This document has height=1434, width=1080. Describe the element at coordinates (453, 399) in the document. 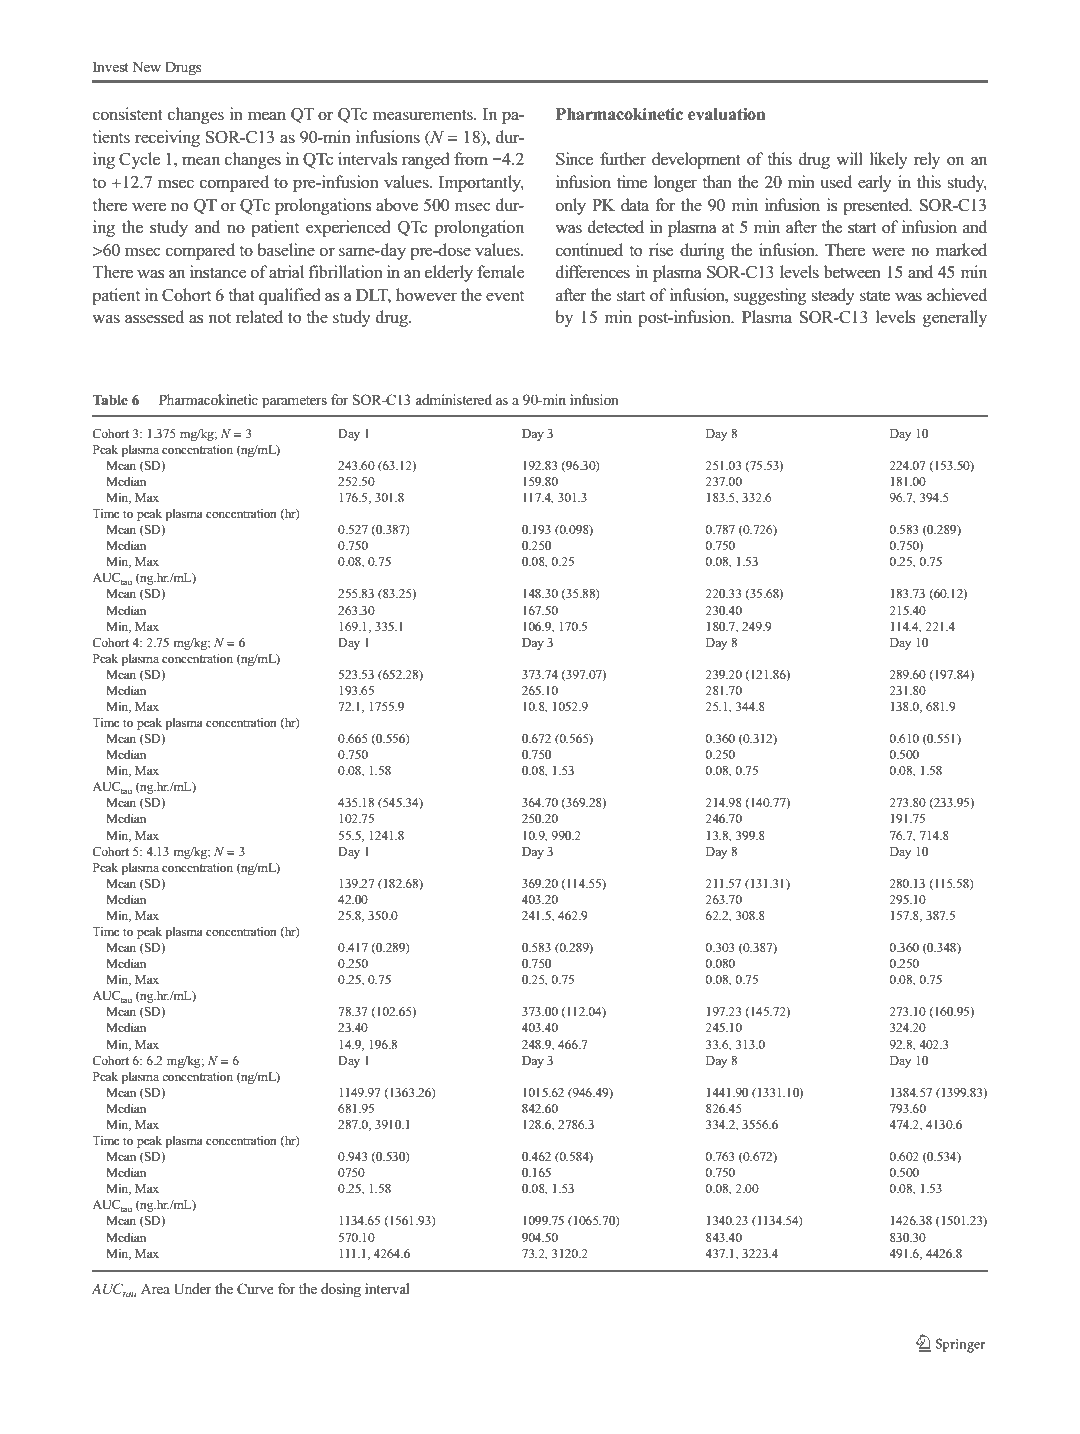

I see `administered` at that location.
